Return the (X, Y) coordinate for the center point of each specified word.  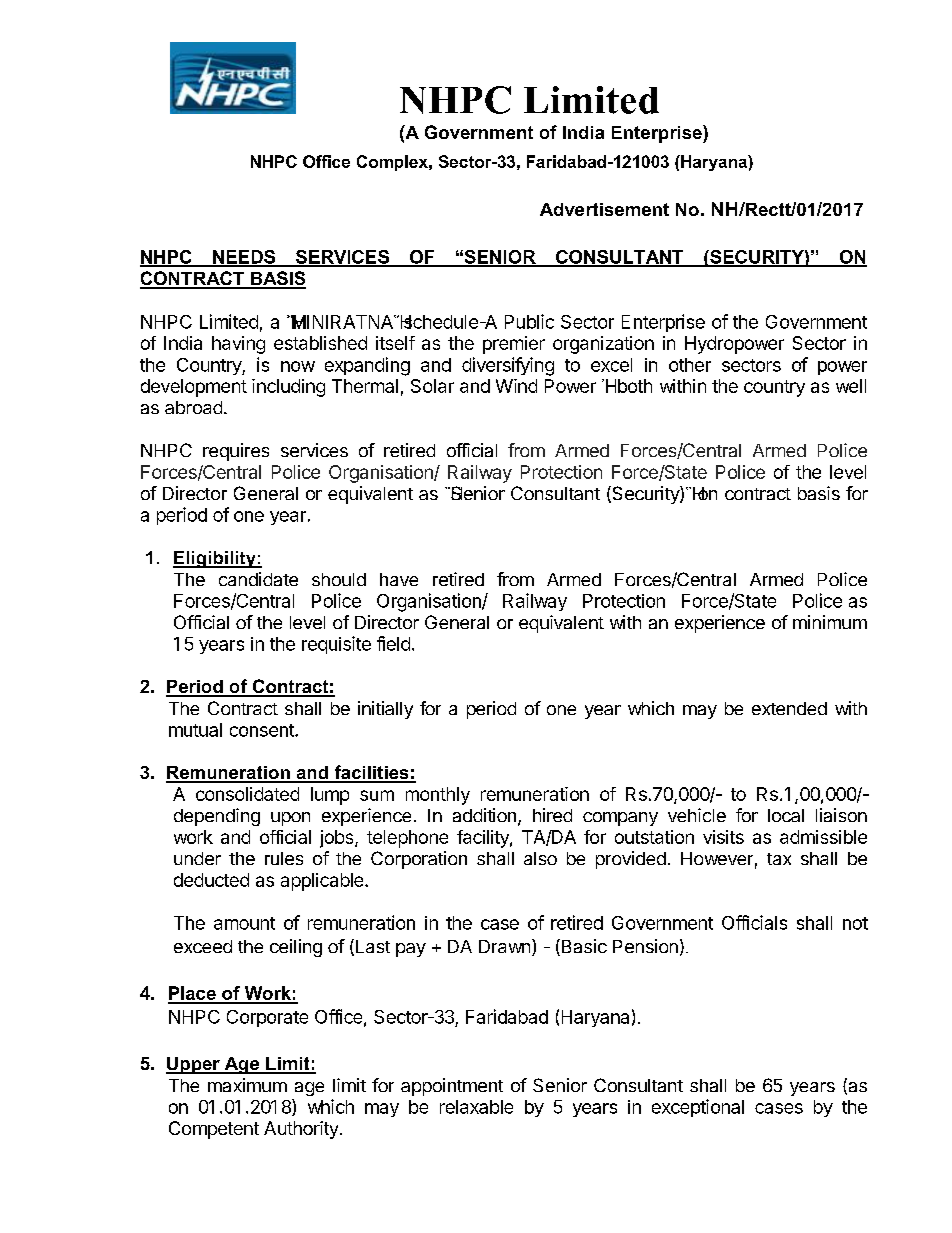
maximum (247, 1085)
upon (290, 819)
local (786, 815)
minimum (830, 622)
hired (552, 815)
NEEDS (244, 258)
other (690, 365)
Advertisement (604, 209)
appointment (452, 1087)
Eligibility (215, 559)
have (399, 579)
